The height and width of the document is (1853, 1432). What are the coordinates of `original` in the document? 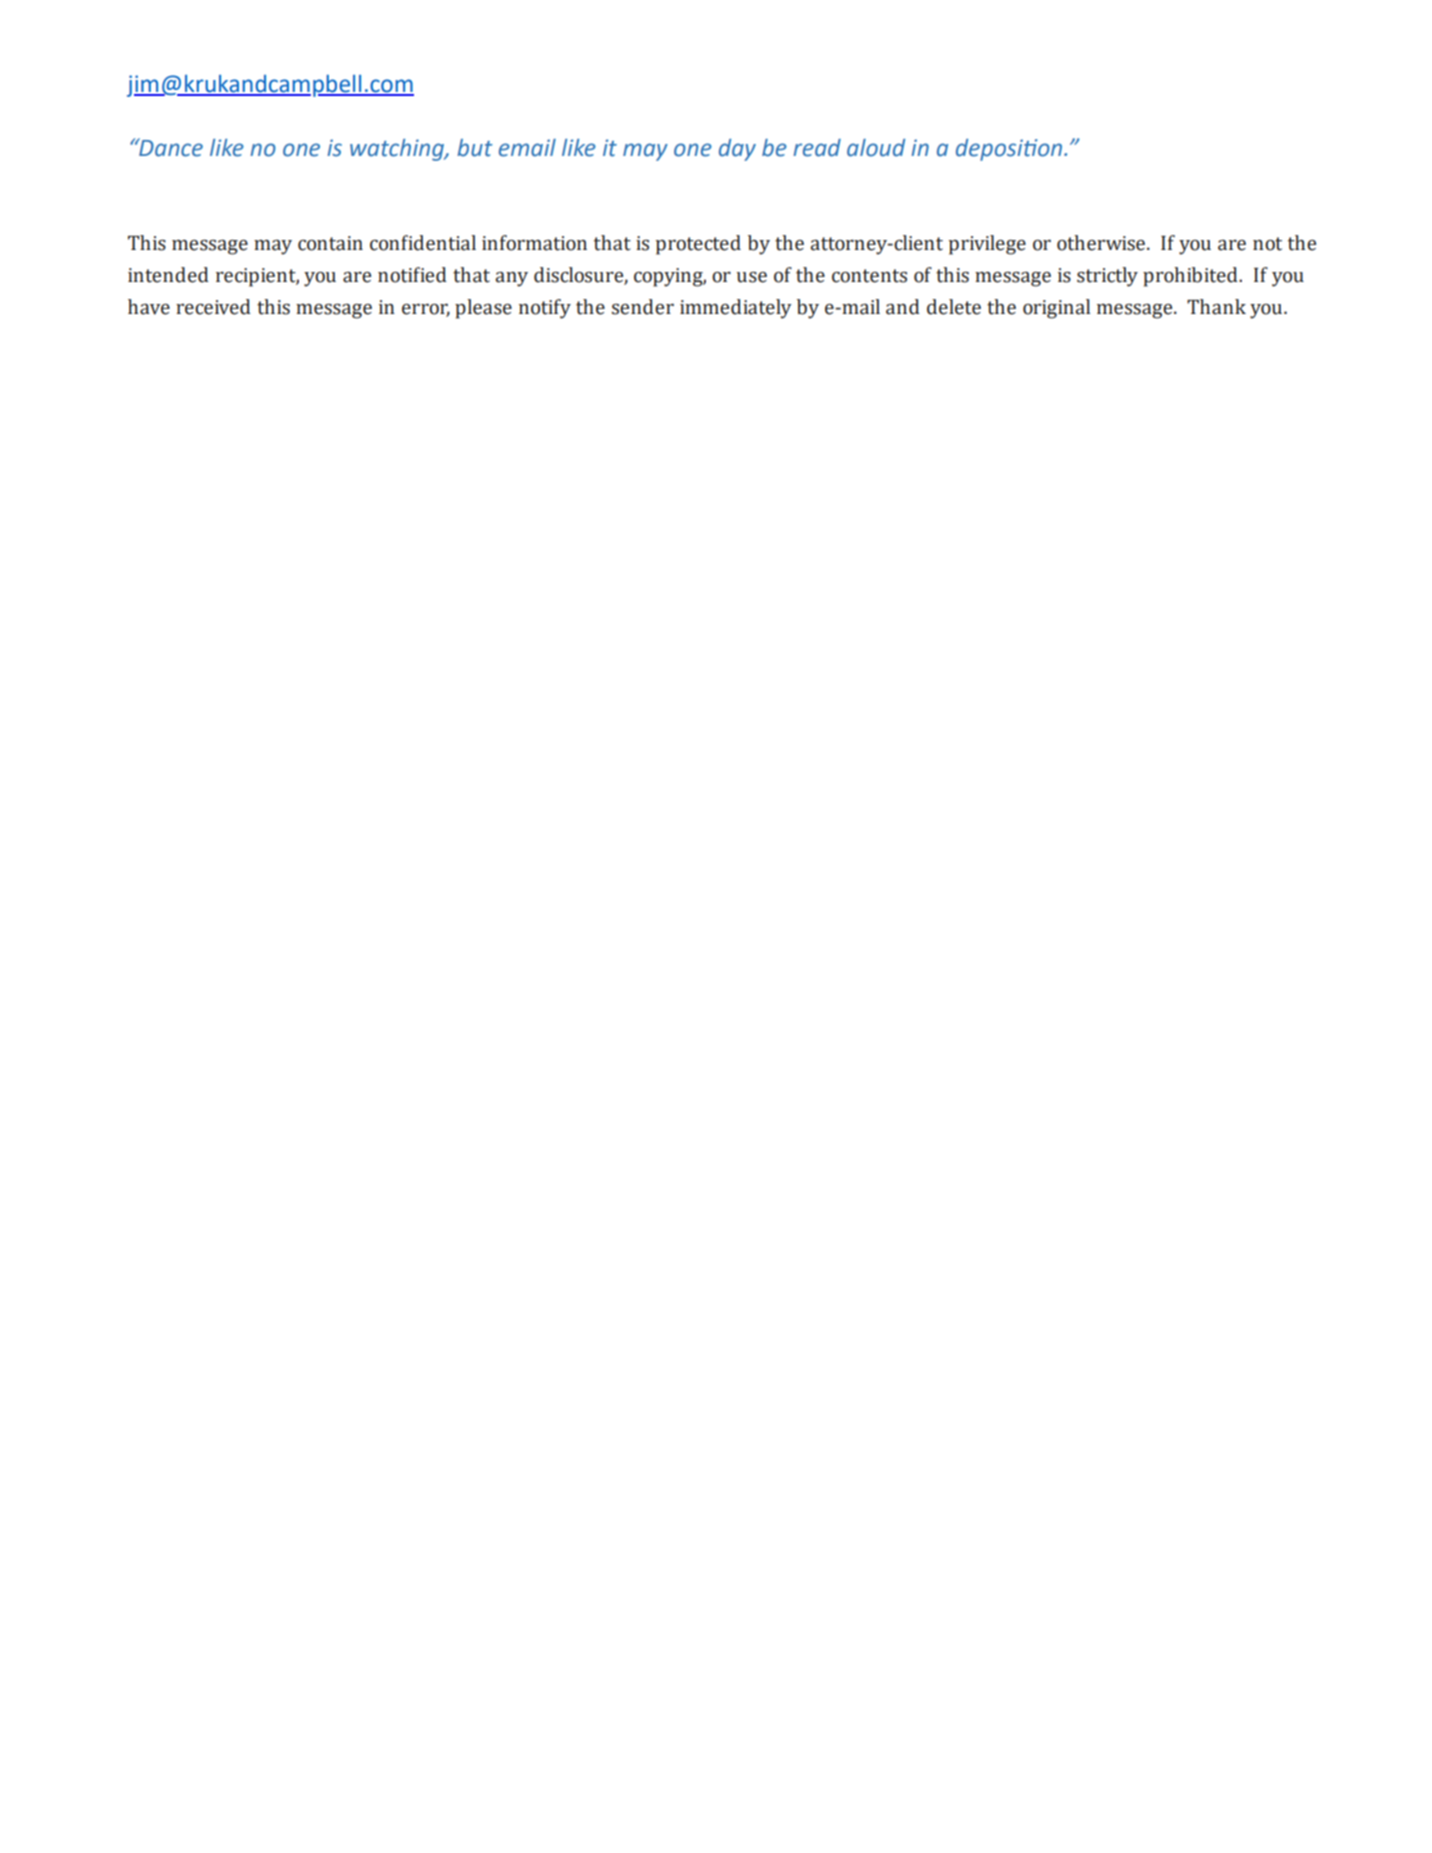 It's located at (1056, 309).
